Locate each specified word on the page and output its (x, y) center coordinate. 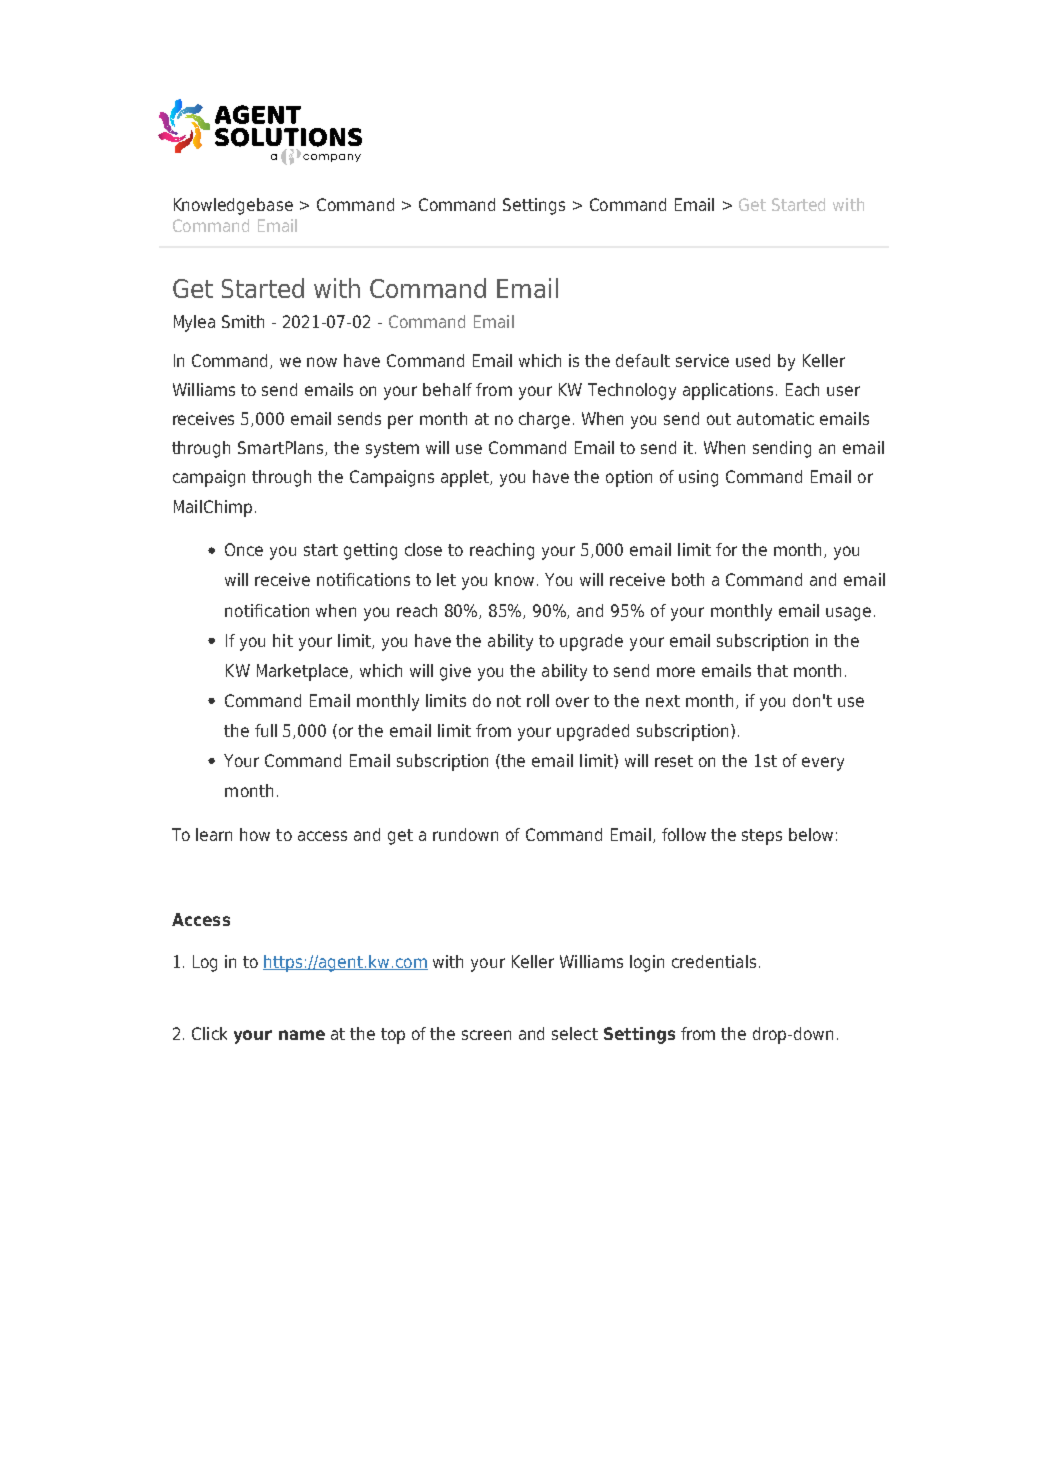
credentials (714, 961)
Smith (243, 321)
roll (538, 700)
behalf (447, 389)
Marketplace (304, 672)
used (753, 360)
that (772, 670)
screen (486, 1035)
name (302, 1035)
